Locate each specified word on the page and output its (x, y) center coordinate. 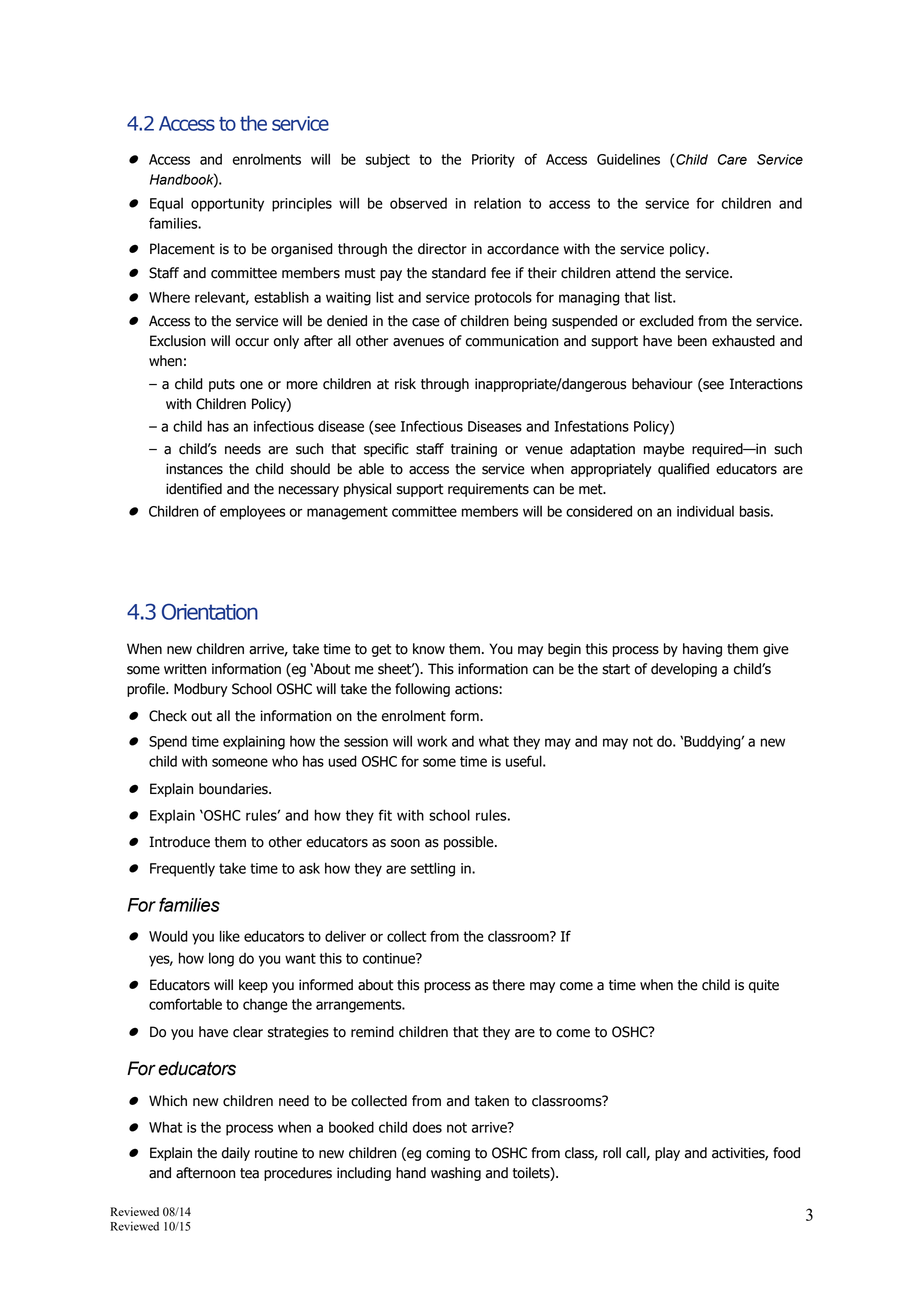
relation (497, 203)
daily (236, 1154)
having (702, 650)
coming (448, 1154)
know (429, 649)
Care (732, 159)
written (185, 669)
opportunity (227, 205)
